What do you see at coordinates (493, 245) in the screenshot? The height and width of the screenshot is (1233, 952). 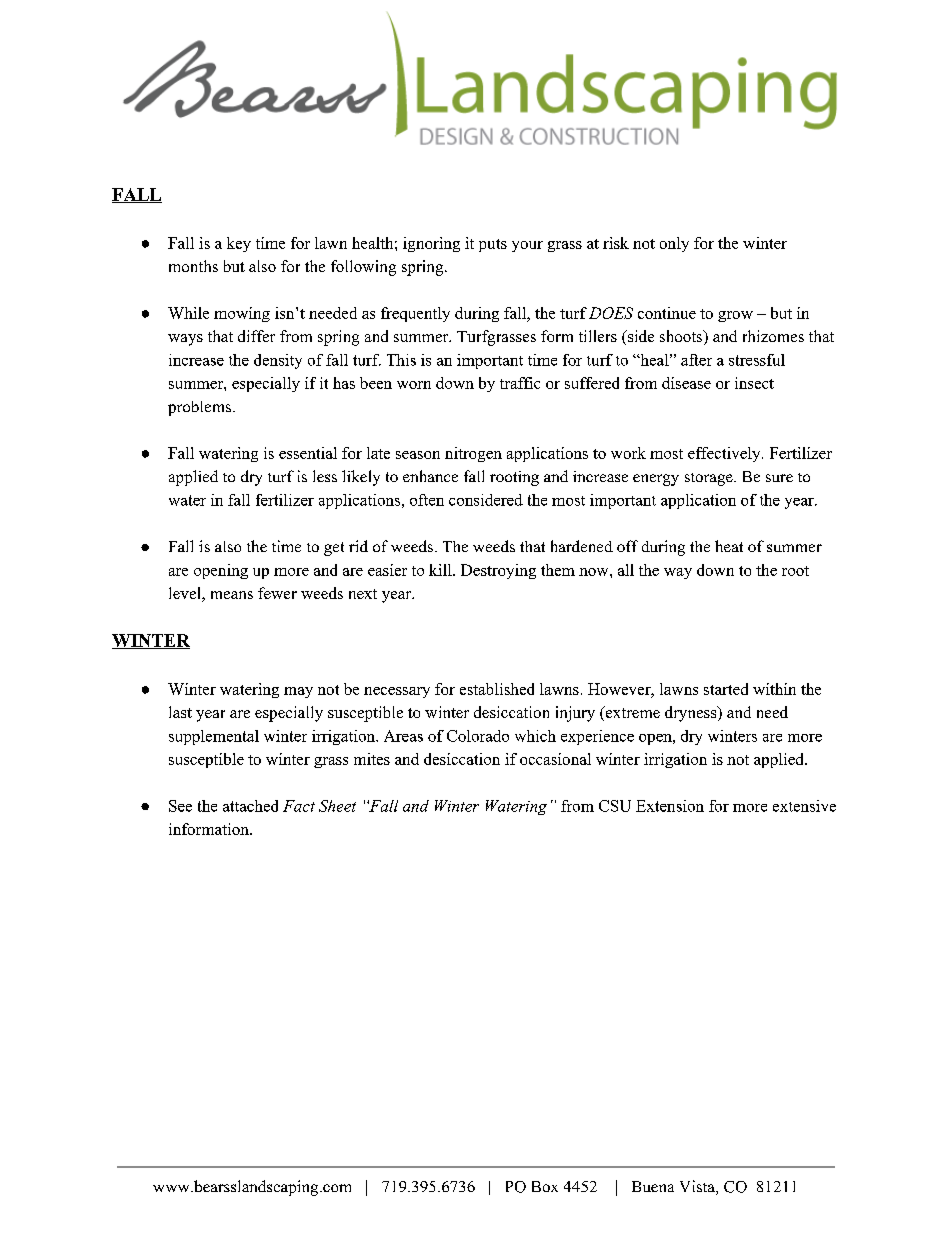 I see `puts` at bounding box center [493, 245].
